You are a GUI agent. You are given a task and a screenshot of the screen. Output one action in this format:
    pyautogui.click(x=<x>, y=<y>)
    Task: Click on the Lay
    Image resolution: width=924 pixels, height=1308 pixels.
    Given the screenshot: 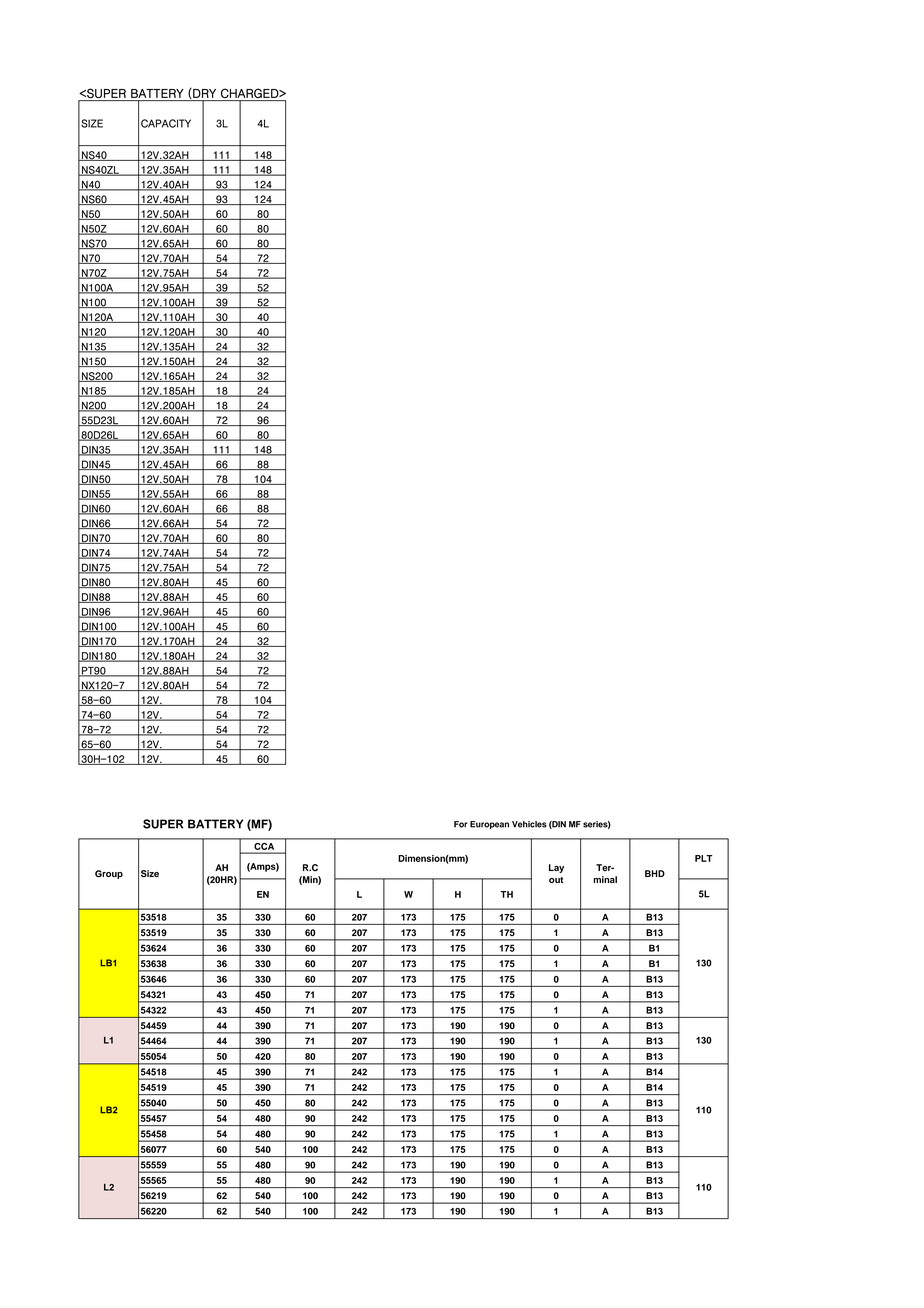 What is the action you would take?
    pyautogui.click(x=556, y=868)
